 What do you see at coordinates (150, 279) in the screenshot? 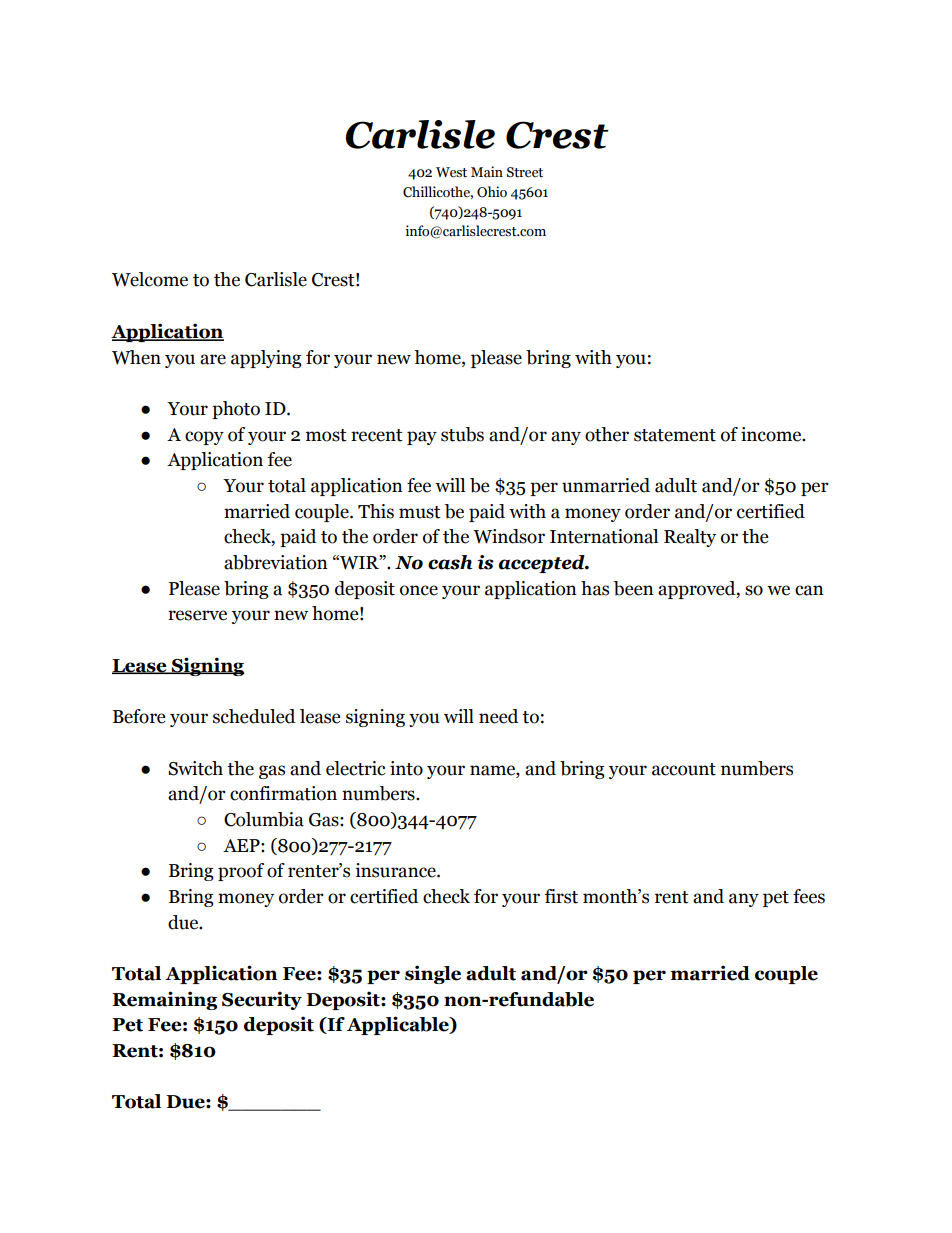
I see `Welcome` at bounding box center [150, 279].
